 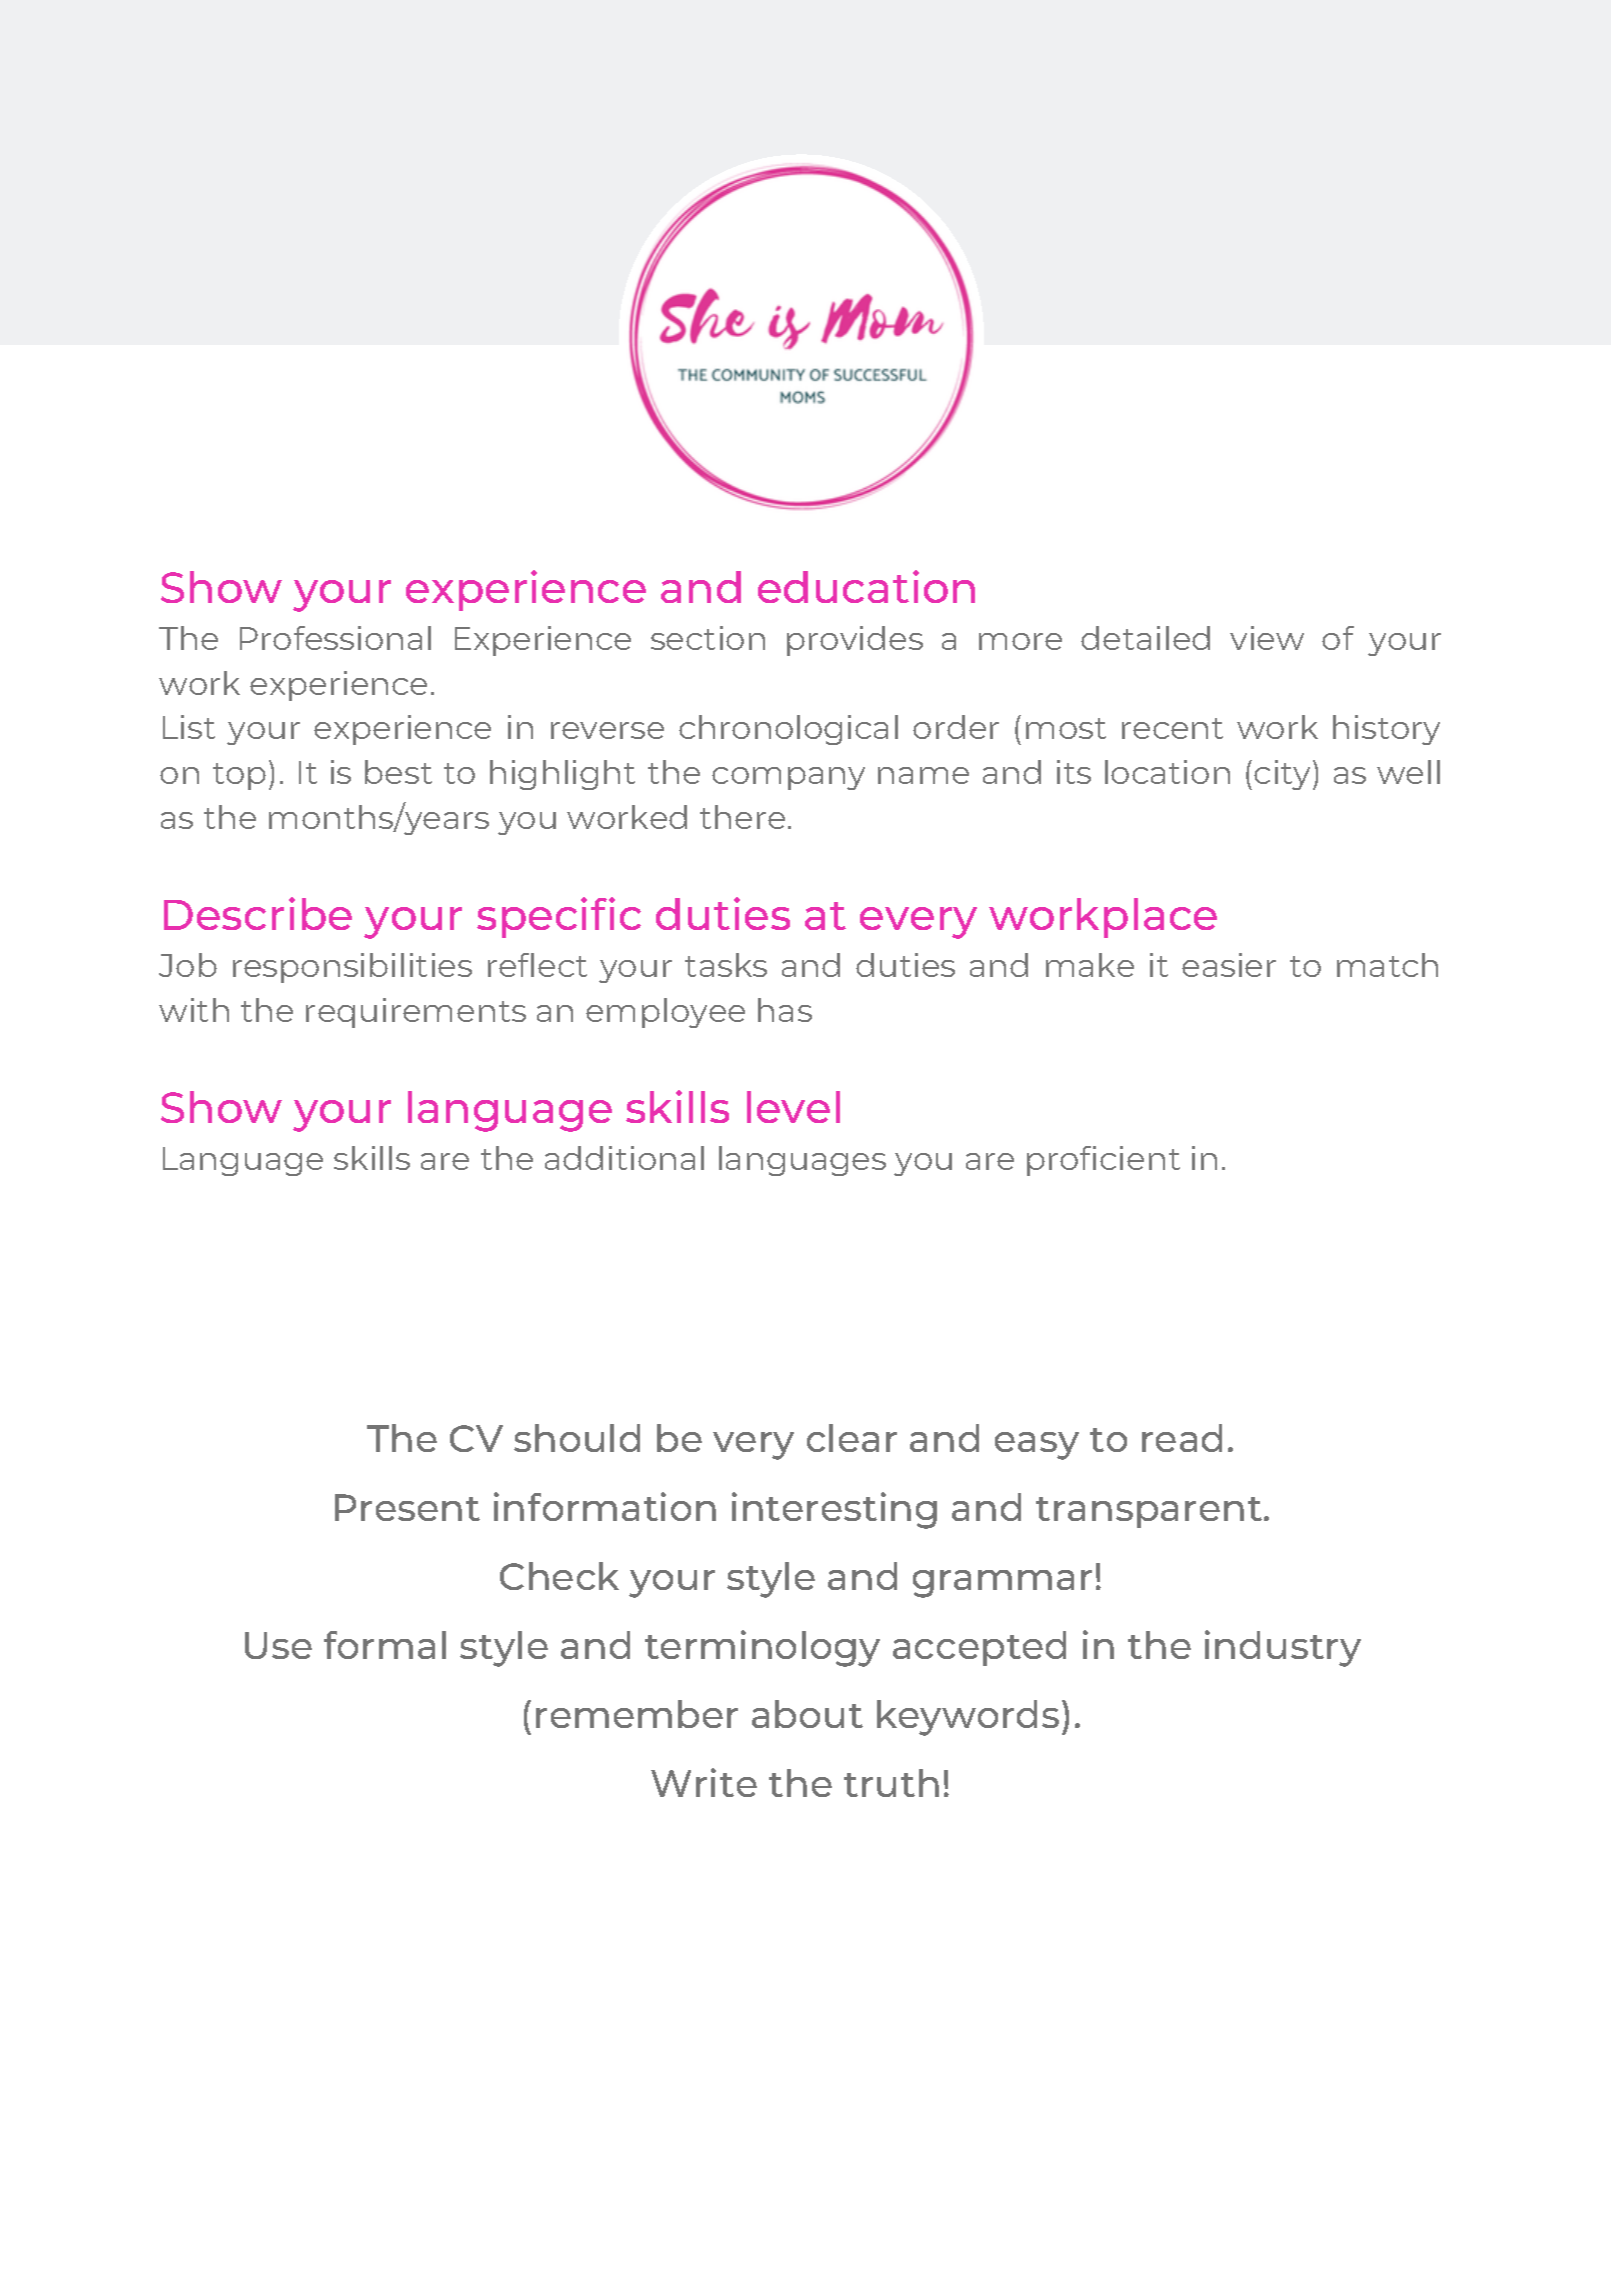 I want to click on Describe, so click(x=258, y=913).
